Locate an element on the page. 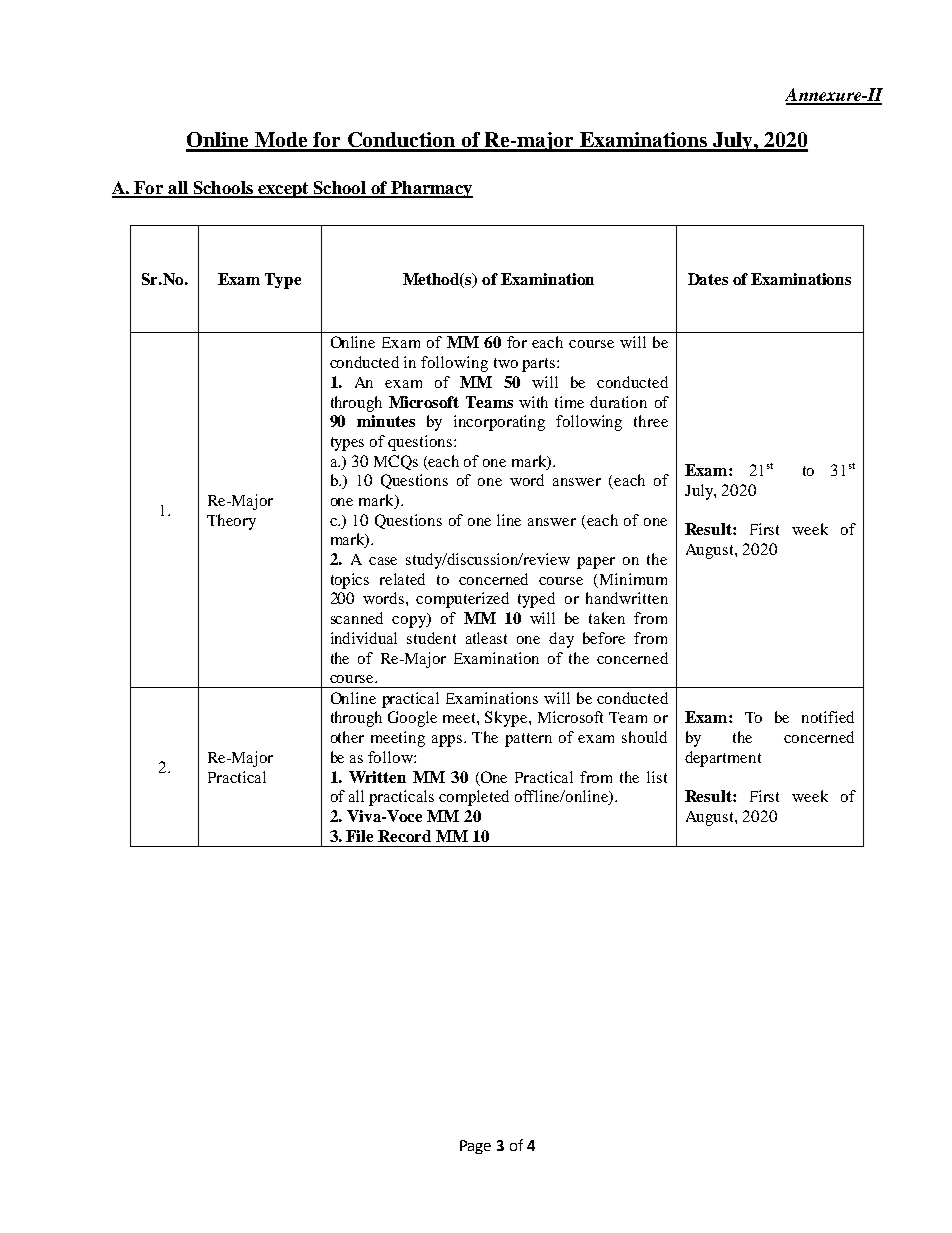  Record is located at coordinates (404, 836).
